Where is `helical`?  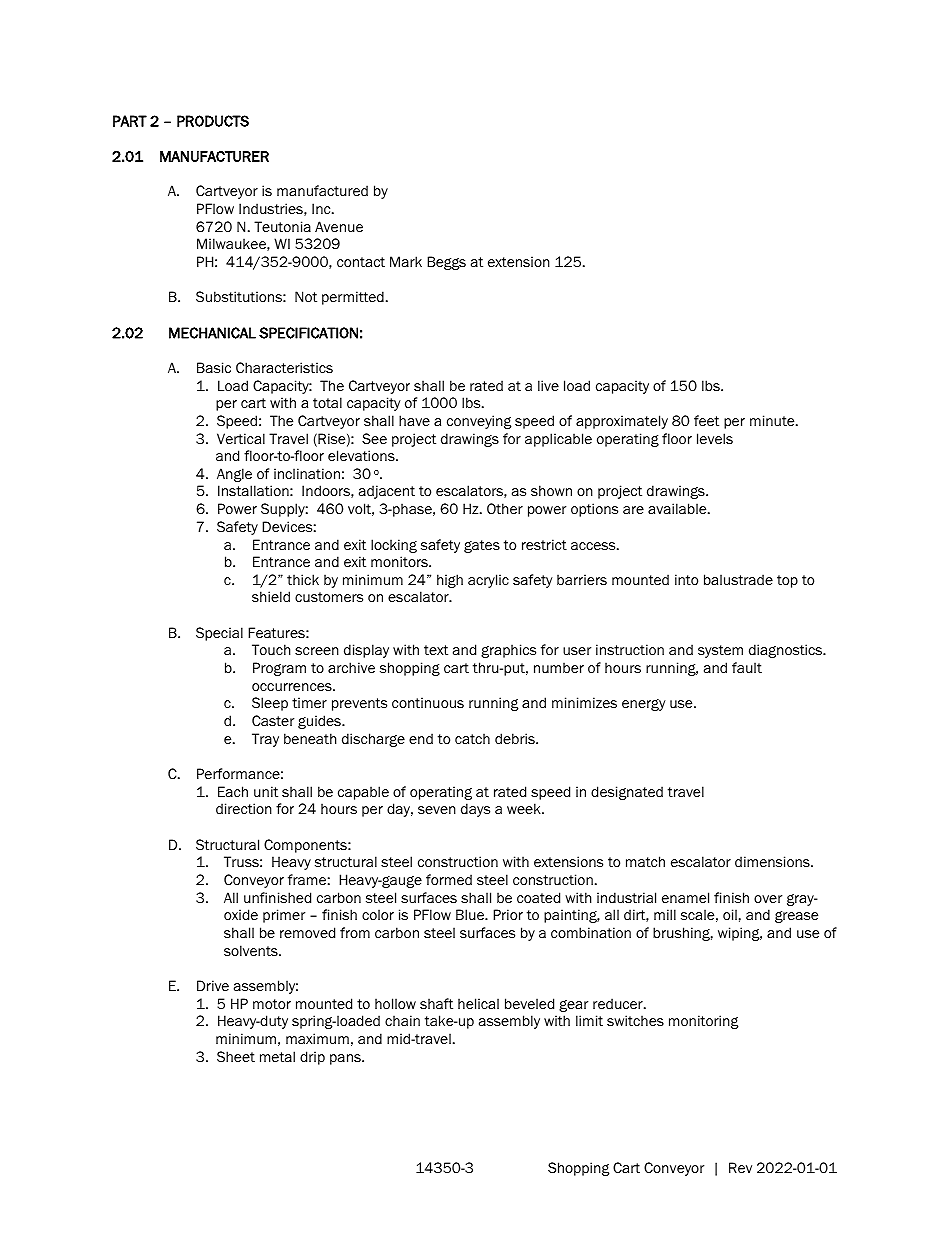 helical is located at coordinates (478, 1003).
